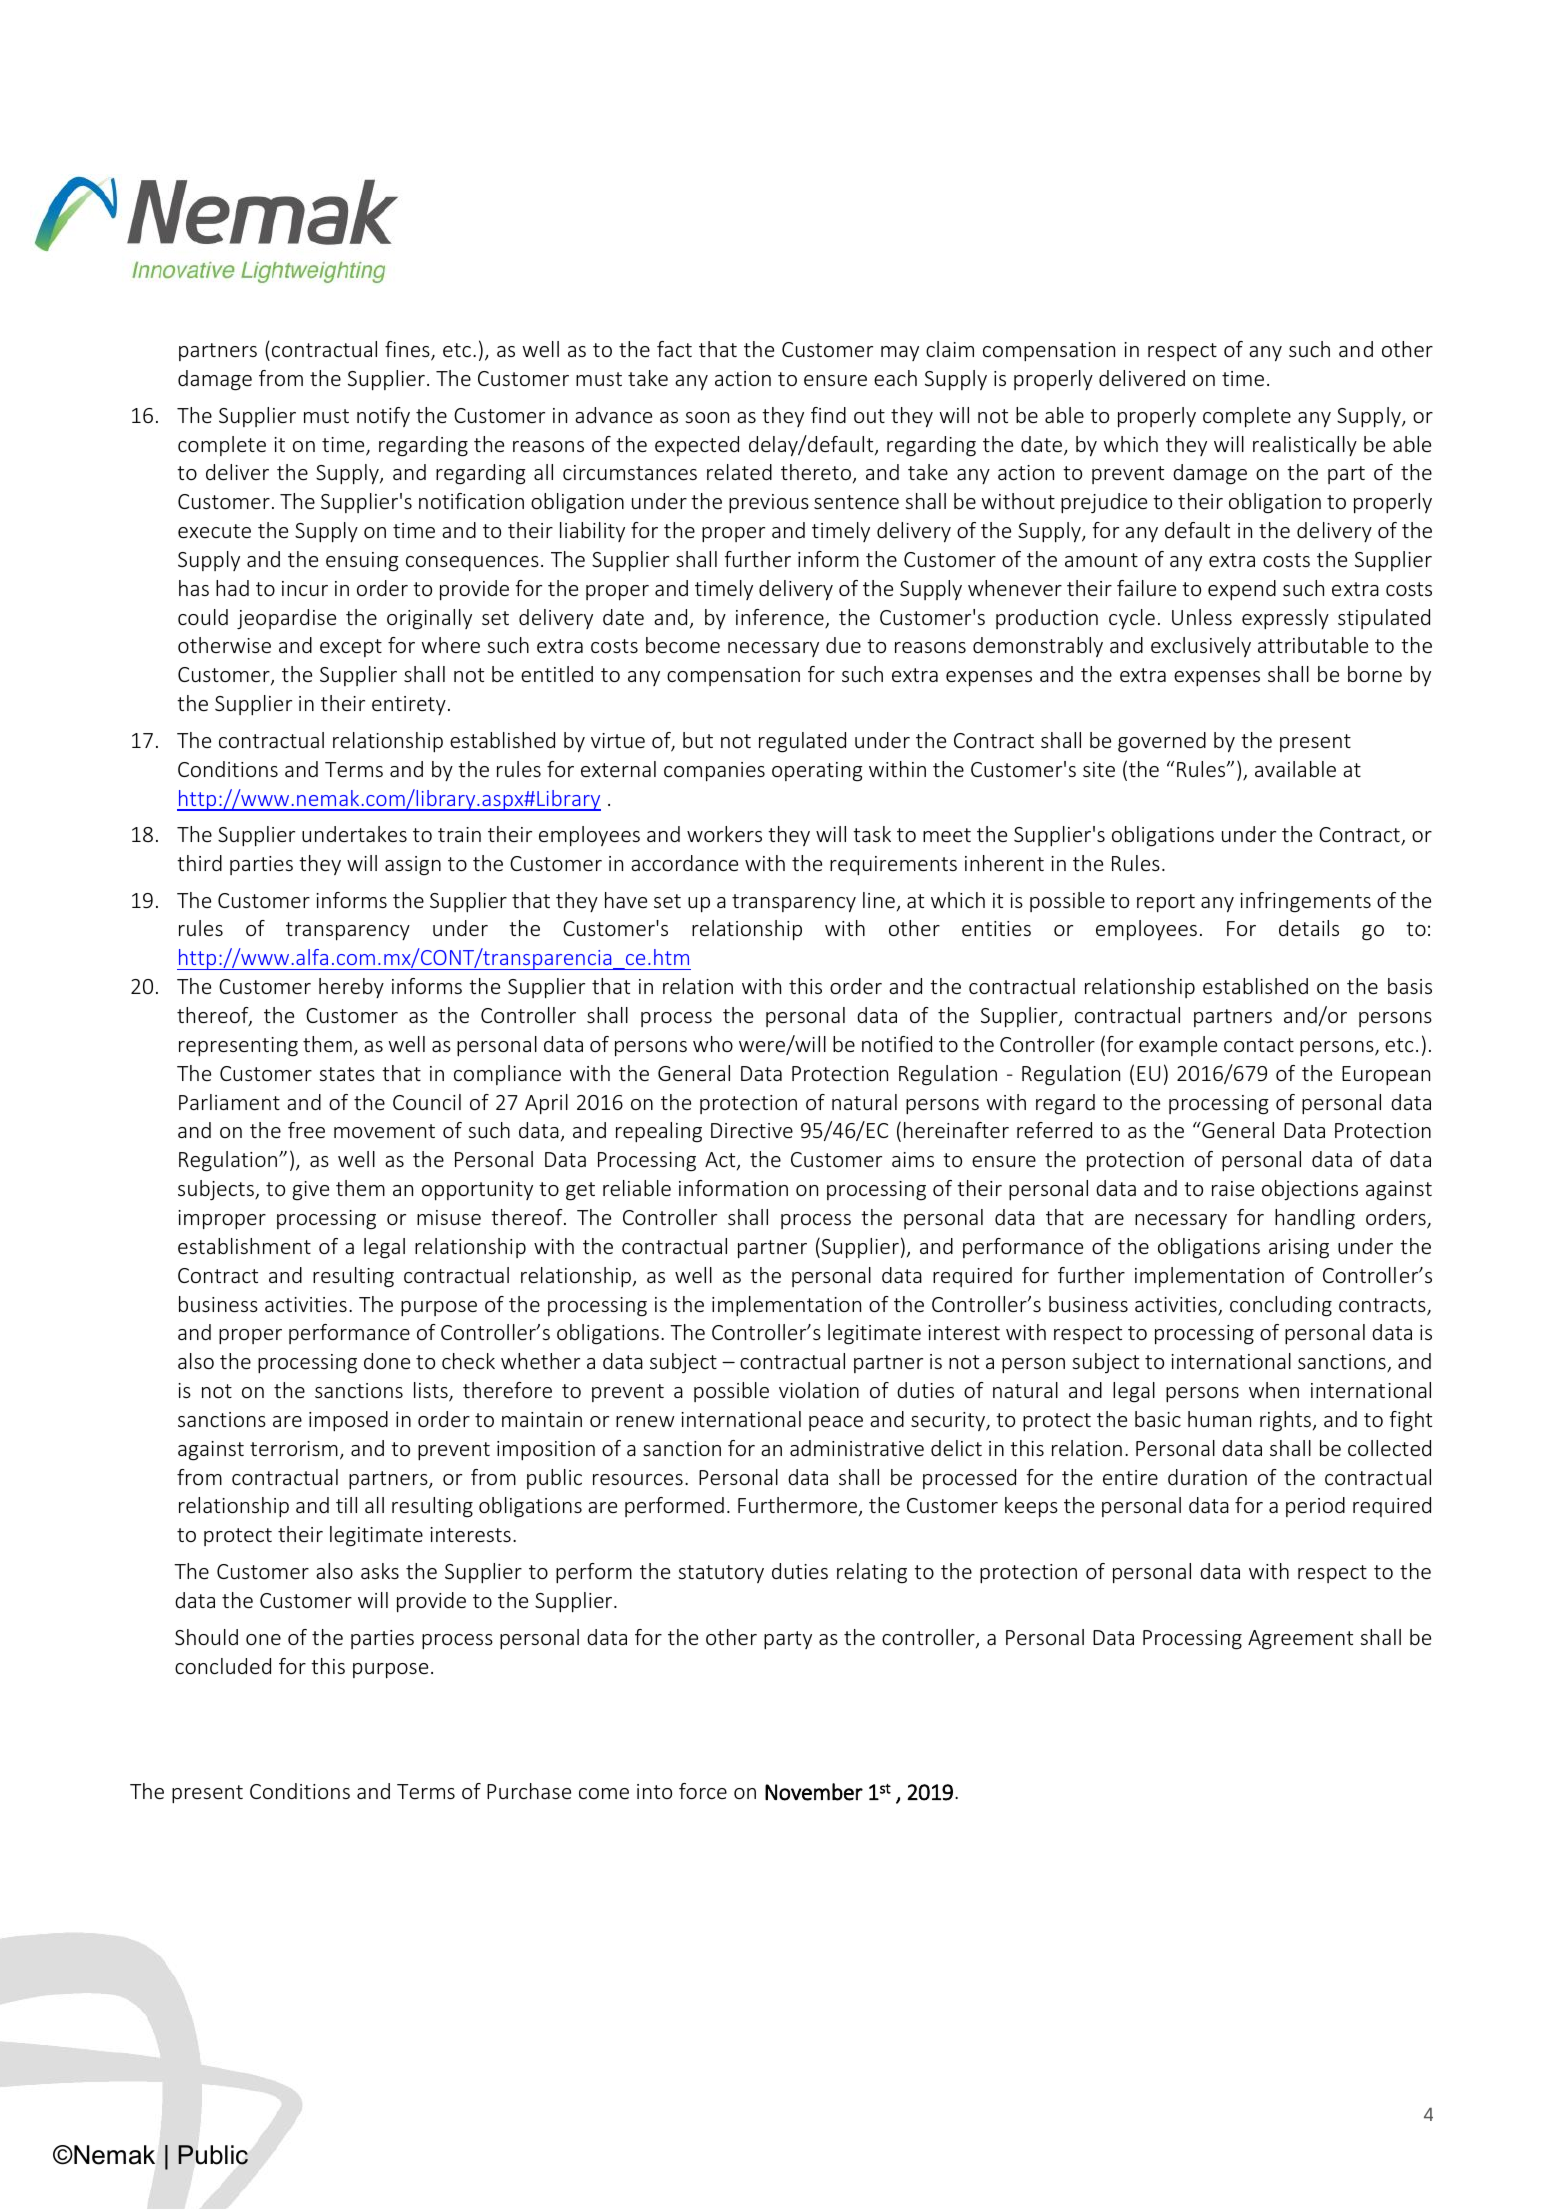  What do you see at coordinates (1281, 1306) in the screenshot?
I see `concluding` at bounding box center [1281, 1306].
